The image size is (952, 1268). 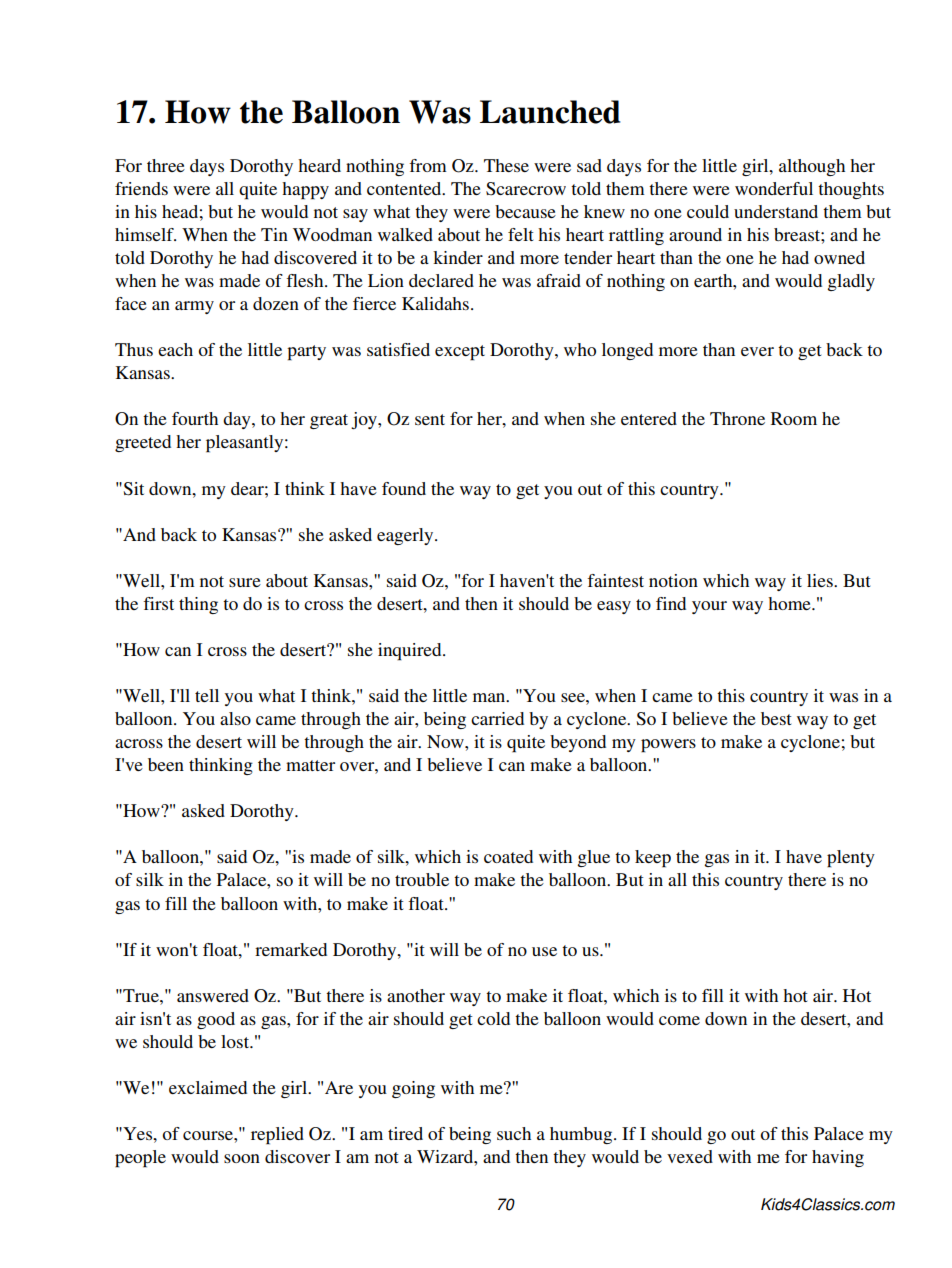 I want to click on fourth, so click(x=195, y=418).
